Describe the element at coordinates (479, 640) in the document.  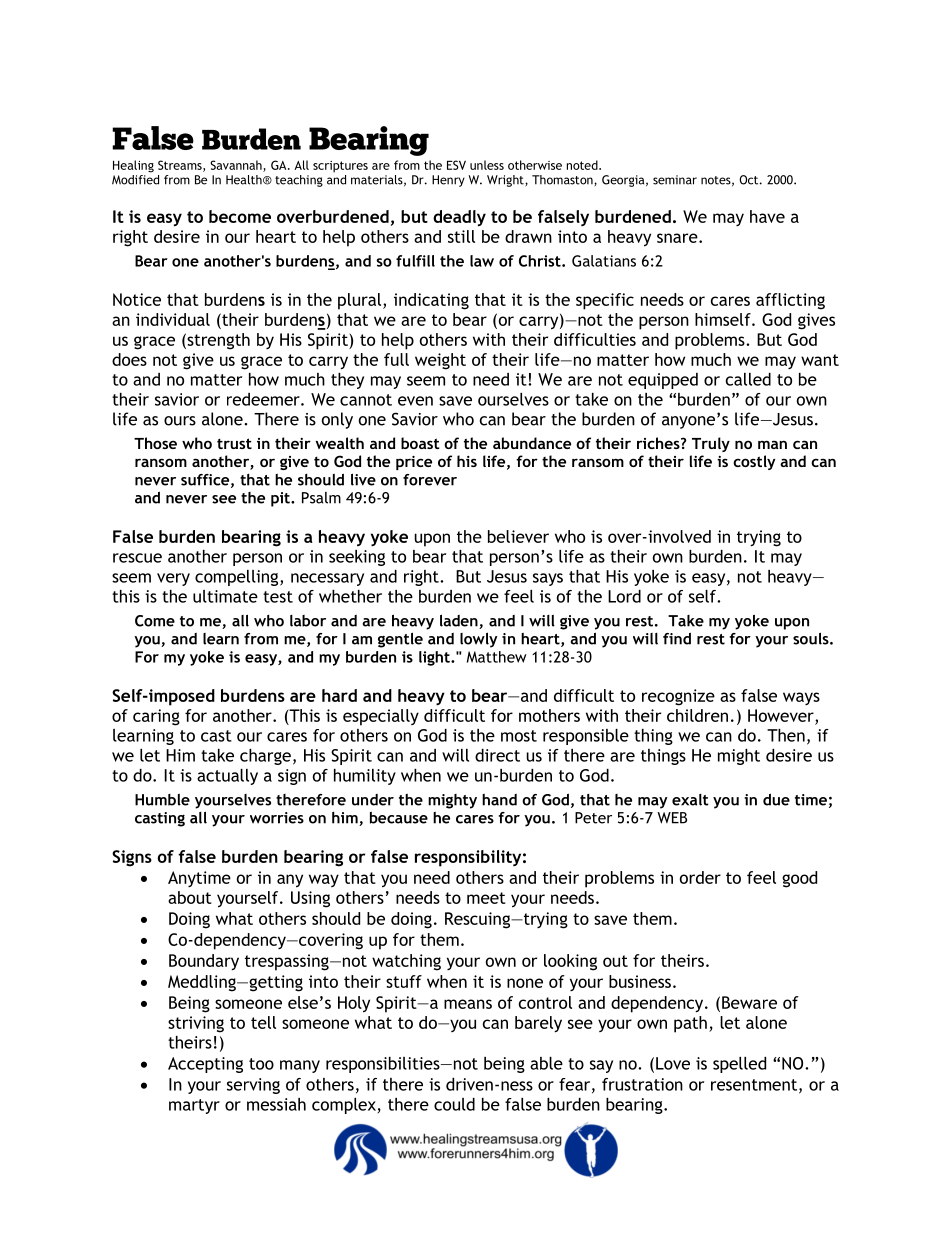
I see `lowly` at that location.
